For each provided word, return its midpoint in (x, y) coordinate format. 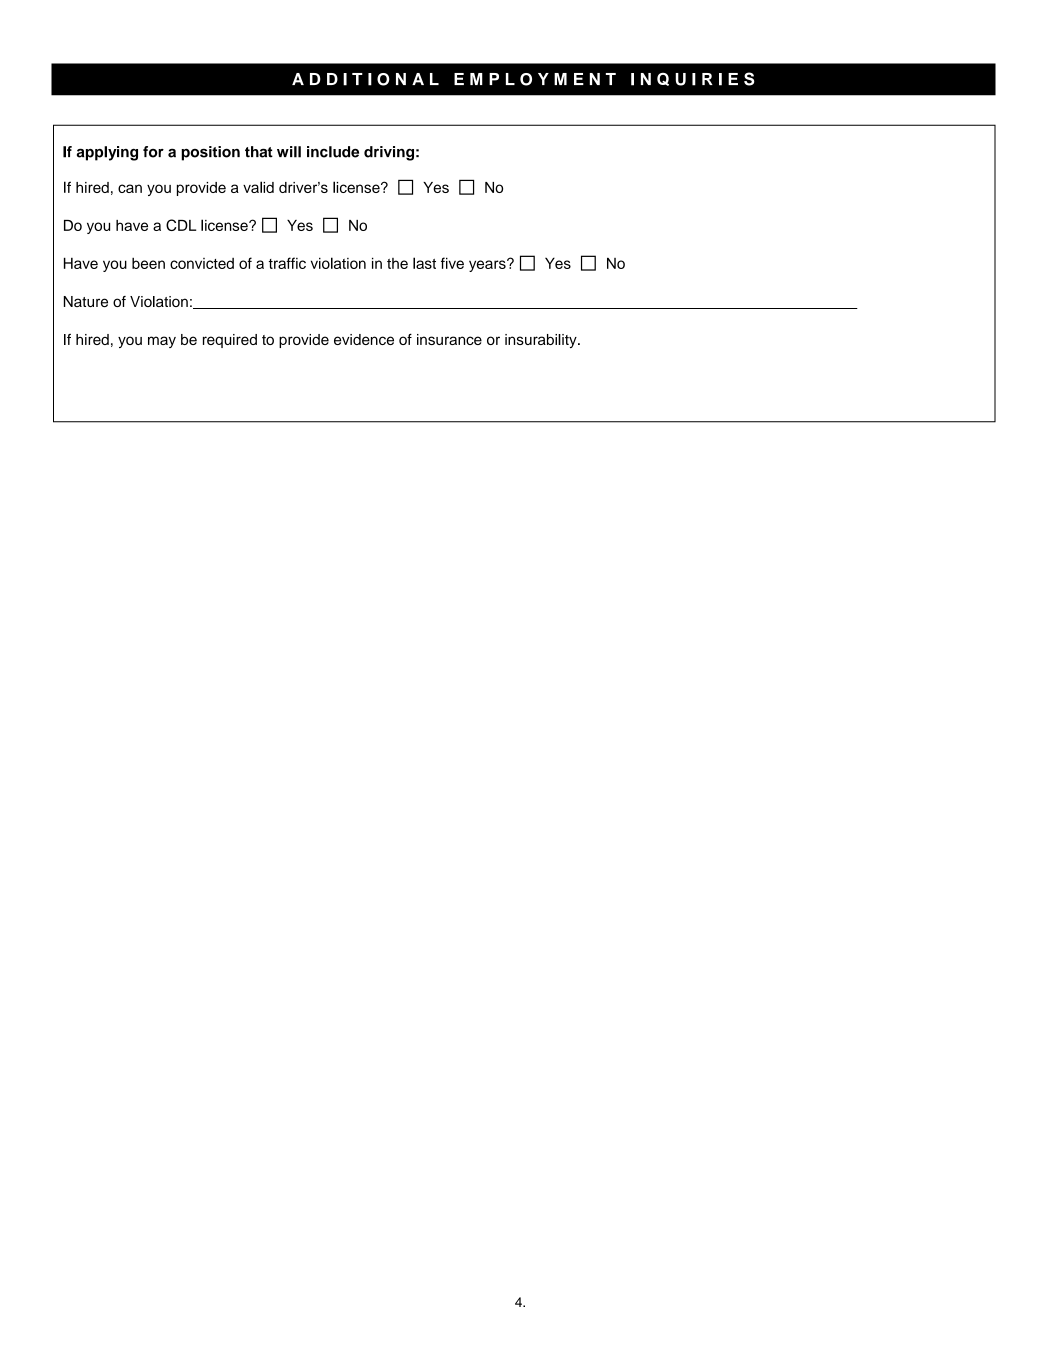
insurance (449, 339)
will (289, 152)
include (333, 152)
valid (258, 187)
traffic (287, 263)
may (162, 342)
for (153, 152)
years (488, 265)
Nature (86, 301)
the (397, 263)
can (130, 188)
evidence (364, 339)
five (452, 263)
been (148, 263)
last (424, 263)
